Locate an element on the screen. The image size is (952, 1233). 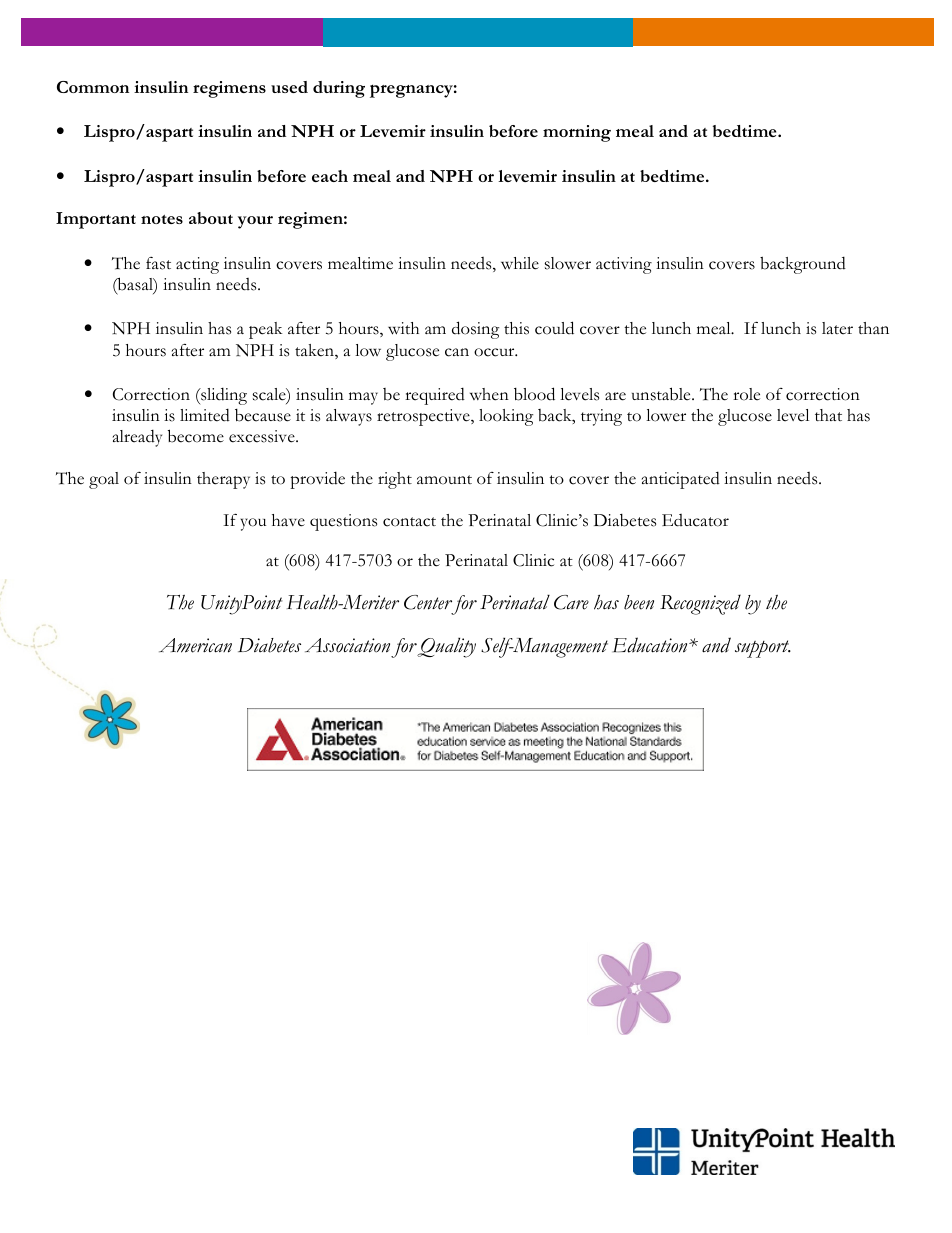
support is located at coordinates (763, 649).
